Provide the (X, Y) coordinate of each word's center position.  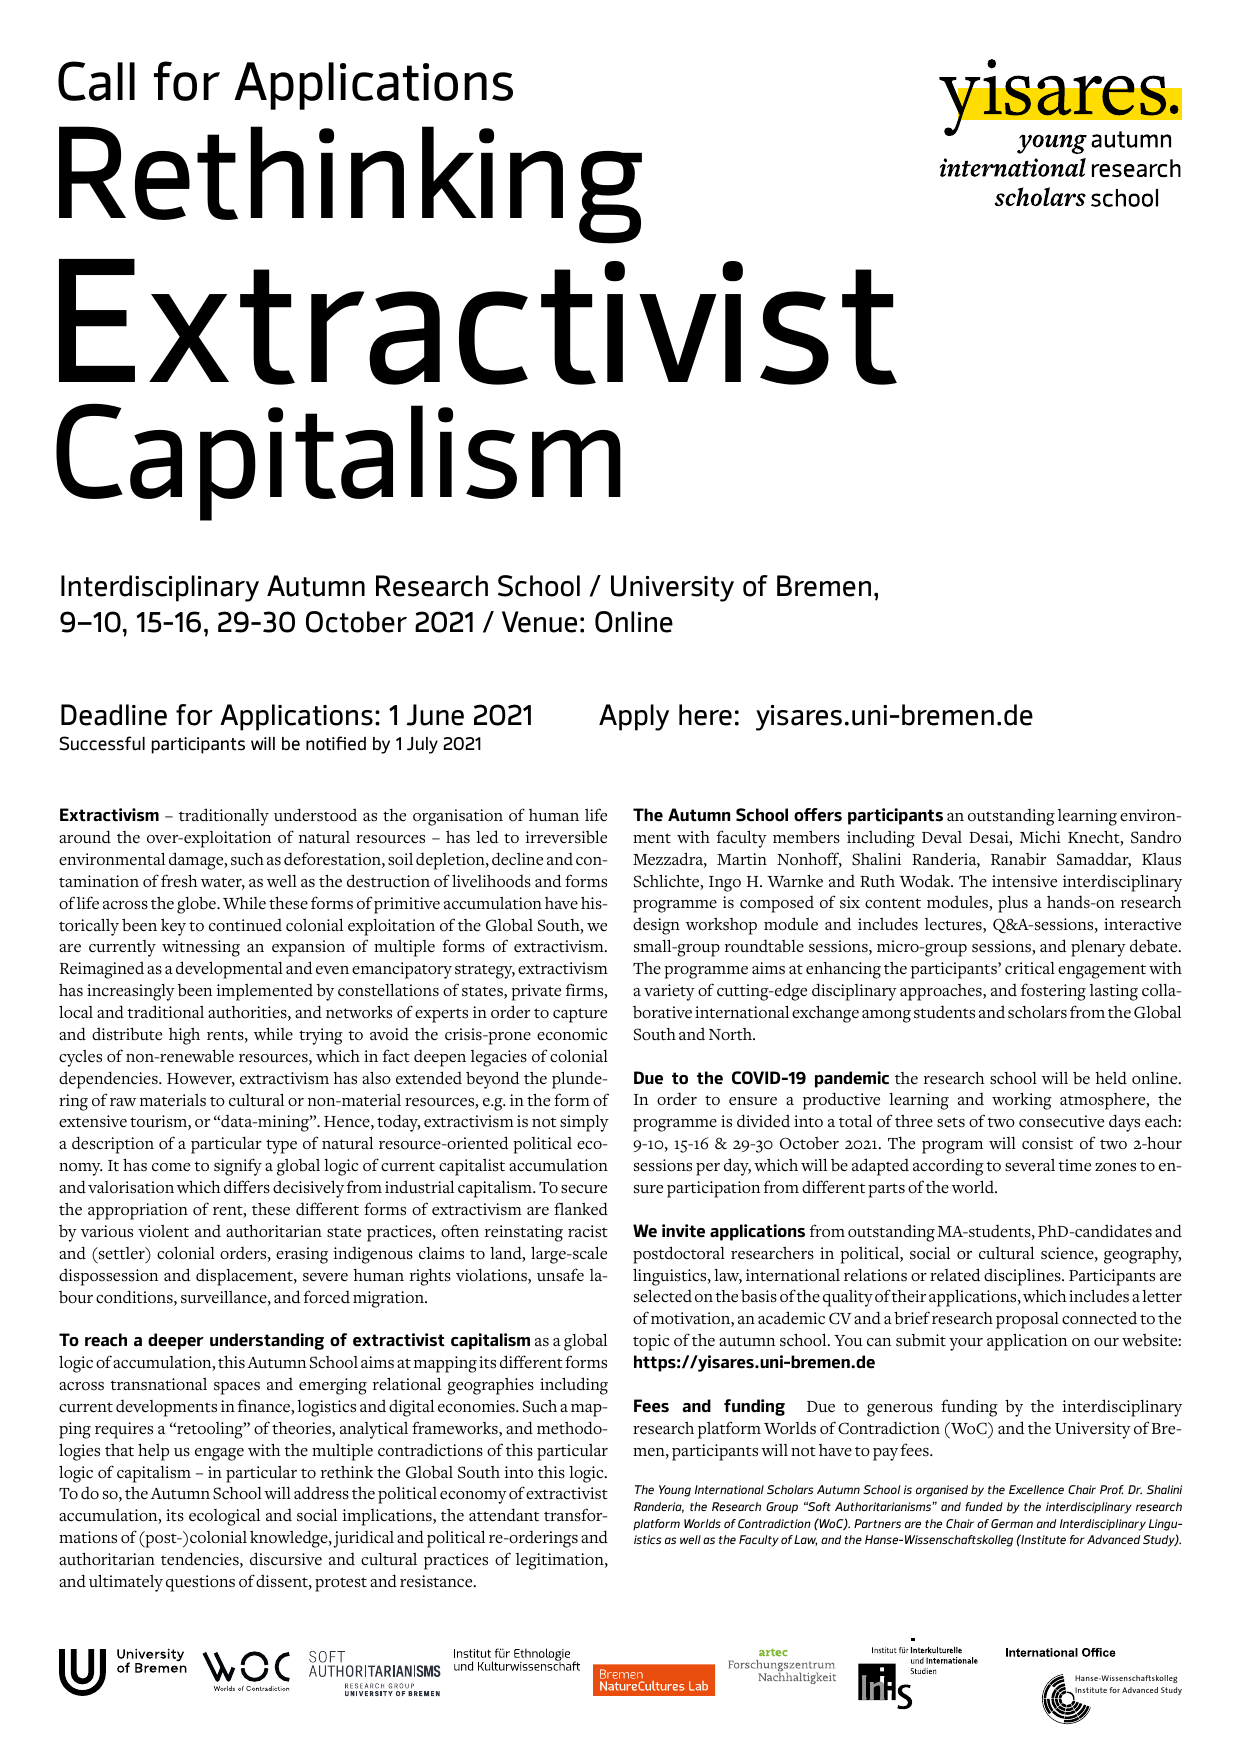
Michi (1040, 837)
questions (200, 1583)
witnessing (201, 948)
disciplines (1023, 1277)
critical (1030, 968)
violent (163, 1231)
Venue (539, 622)
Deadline (114, 715)
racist (588, 1231)
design (656, 926)
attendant (504, 1515)
